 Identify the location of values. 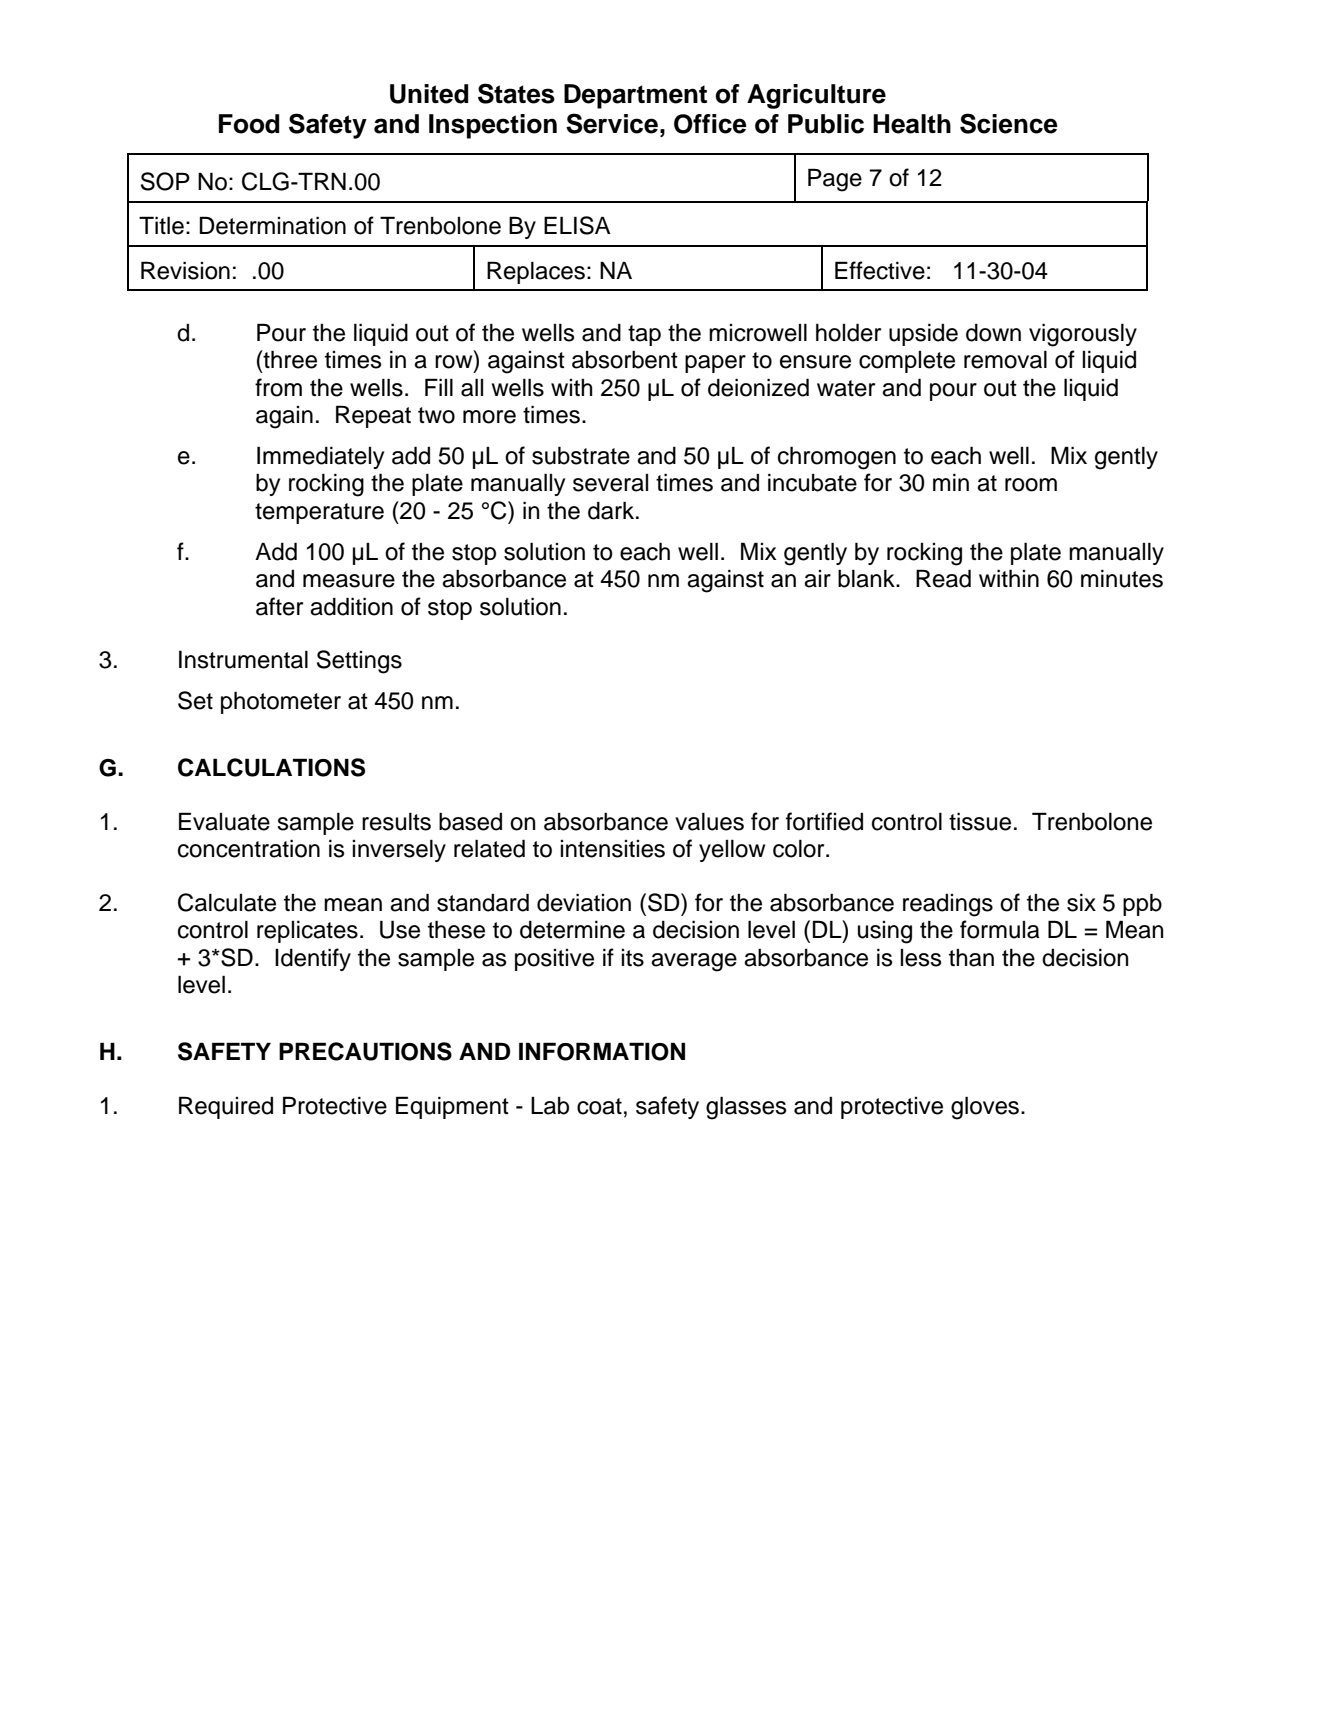
(709, 821).
